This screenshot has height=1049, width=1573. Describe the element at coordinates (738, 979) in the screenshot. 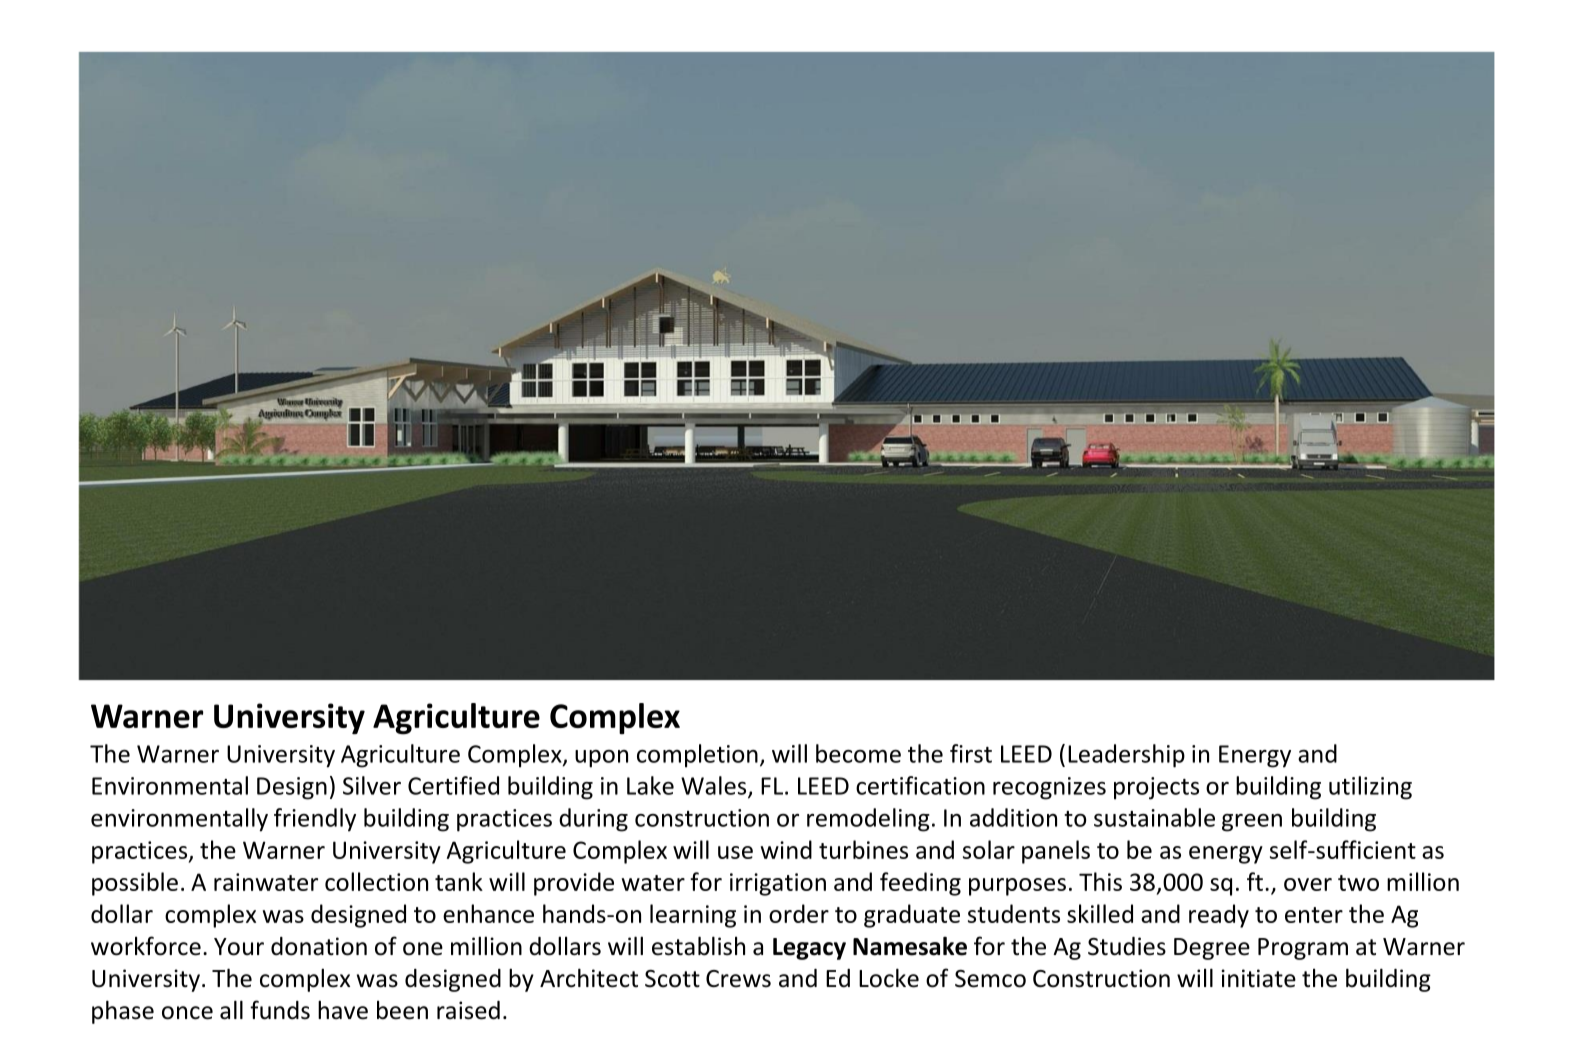

I see `Crews` at that location.
